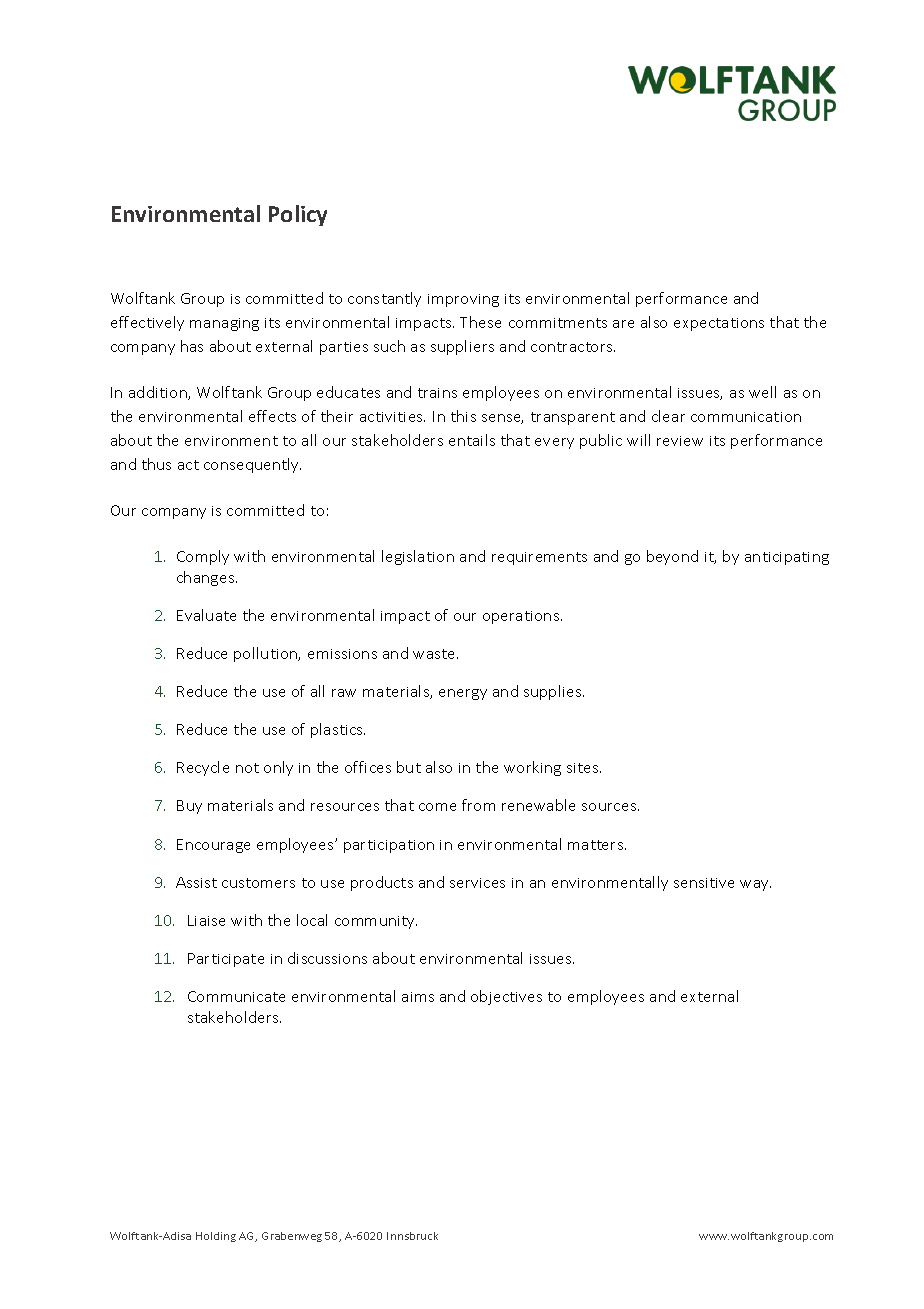 The image size is (924, 1309). I want to click on Innsbruck, so click(412, 1236).
